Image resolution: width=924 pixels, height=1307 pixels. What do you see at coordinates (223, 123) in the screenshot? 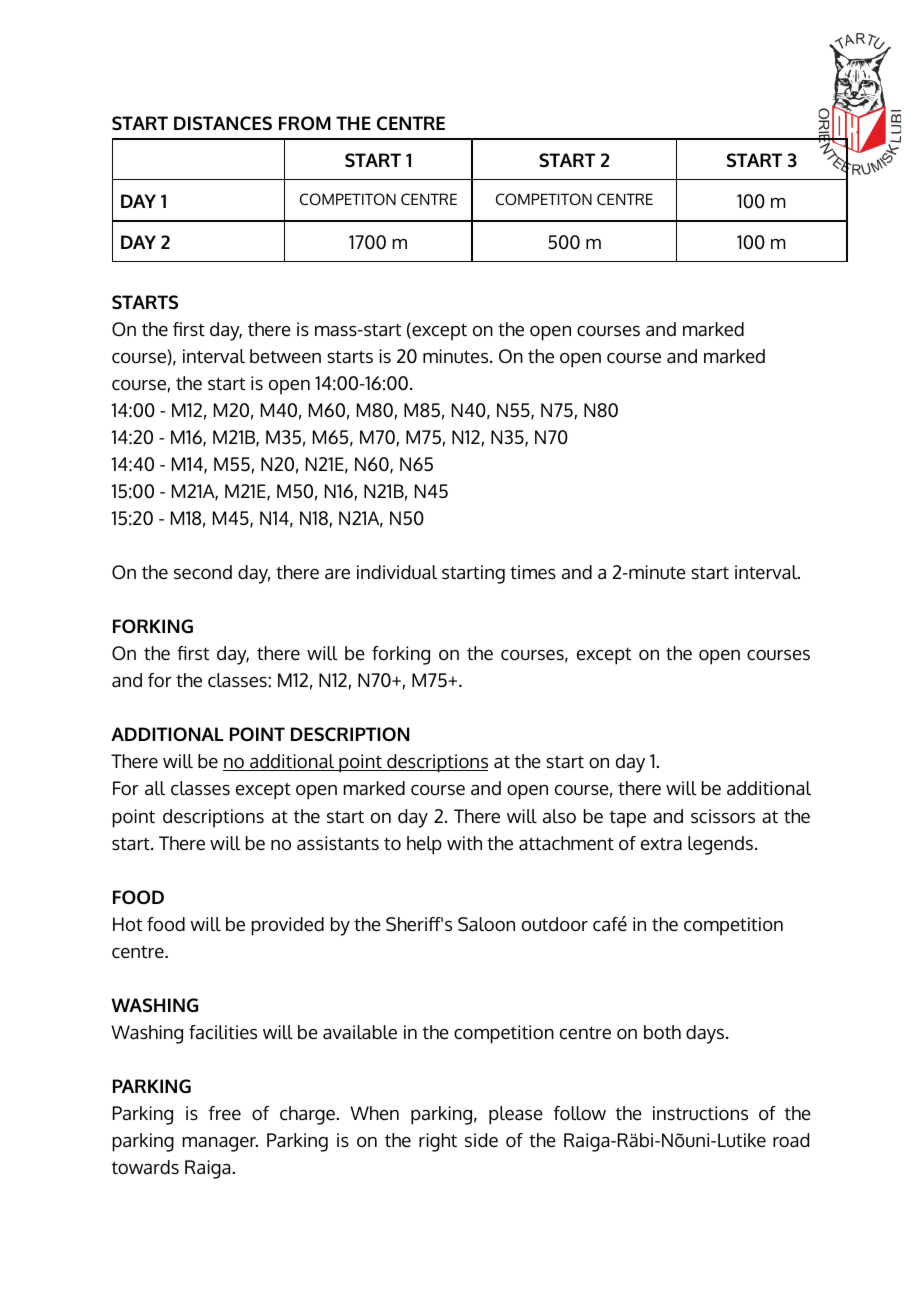
I see `DISTANCES` at bounding box center [223, 123].
